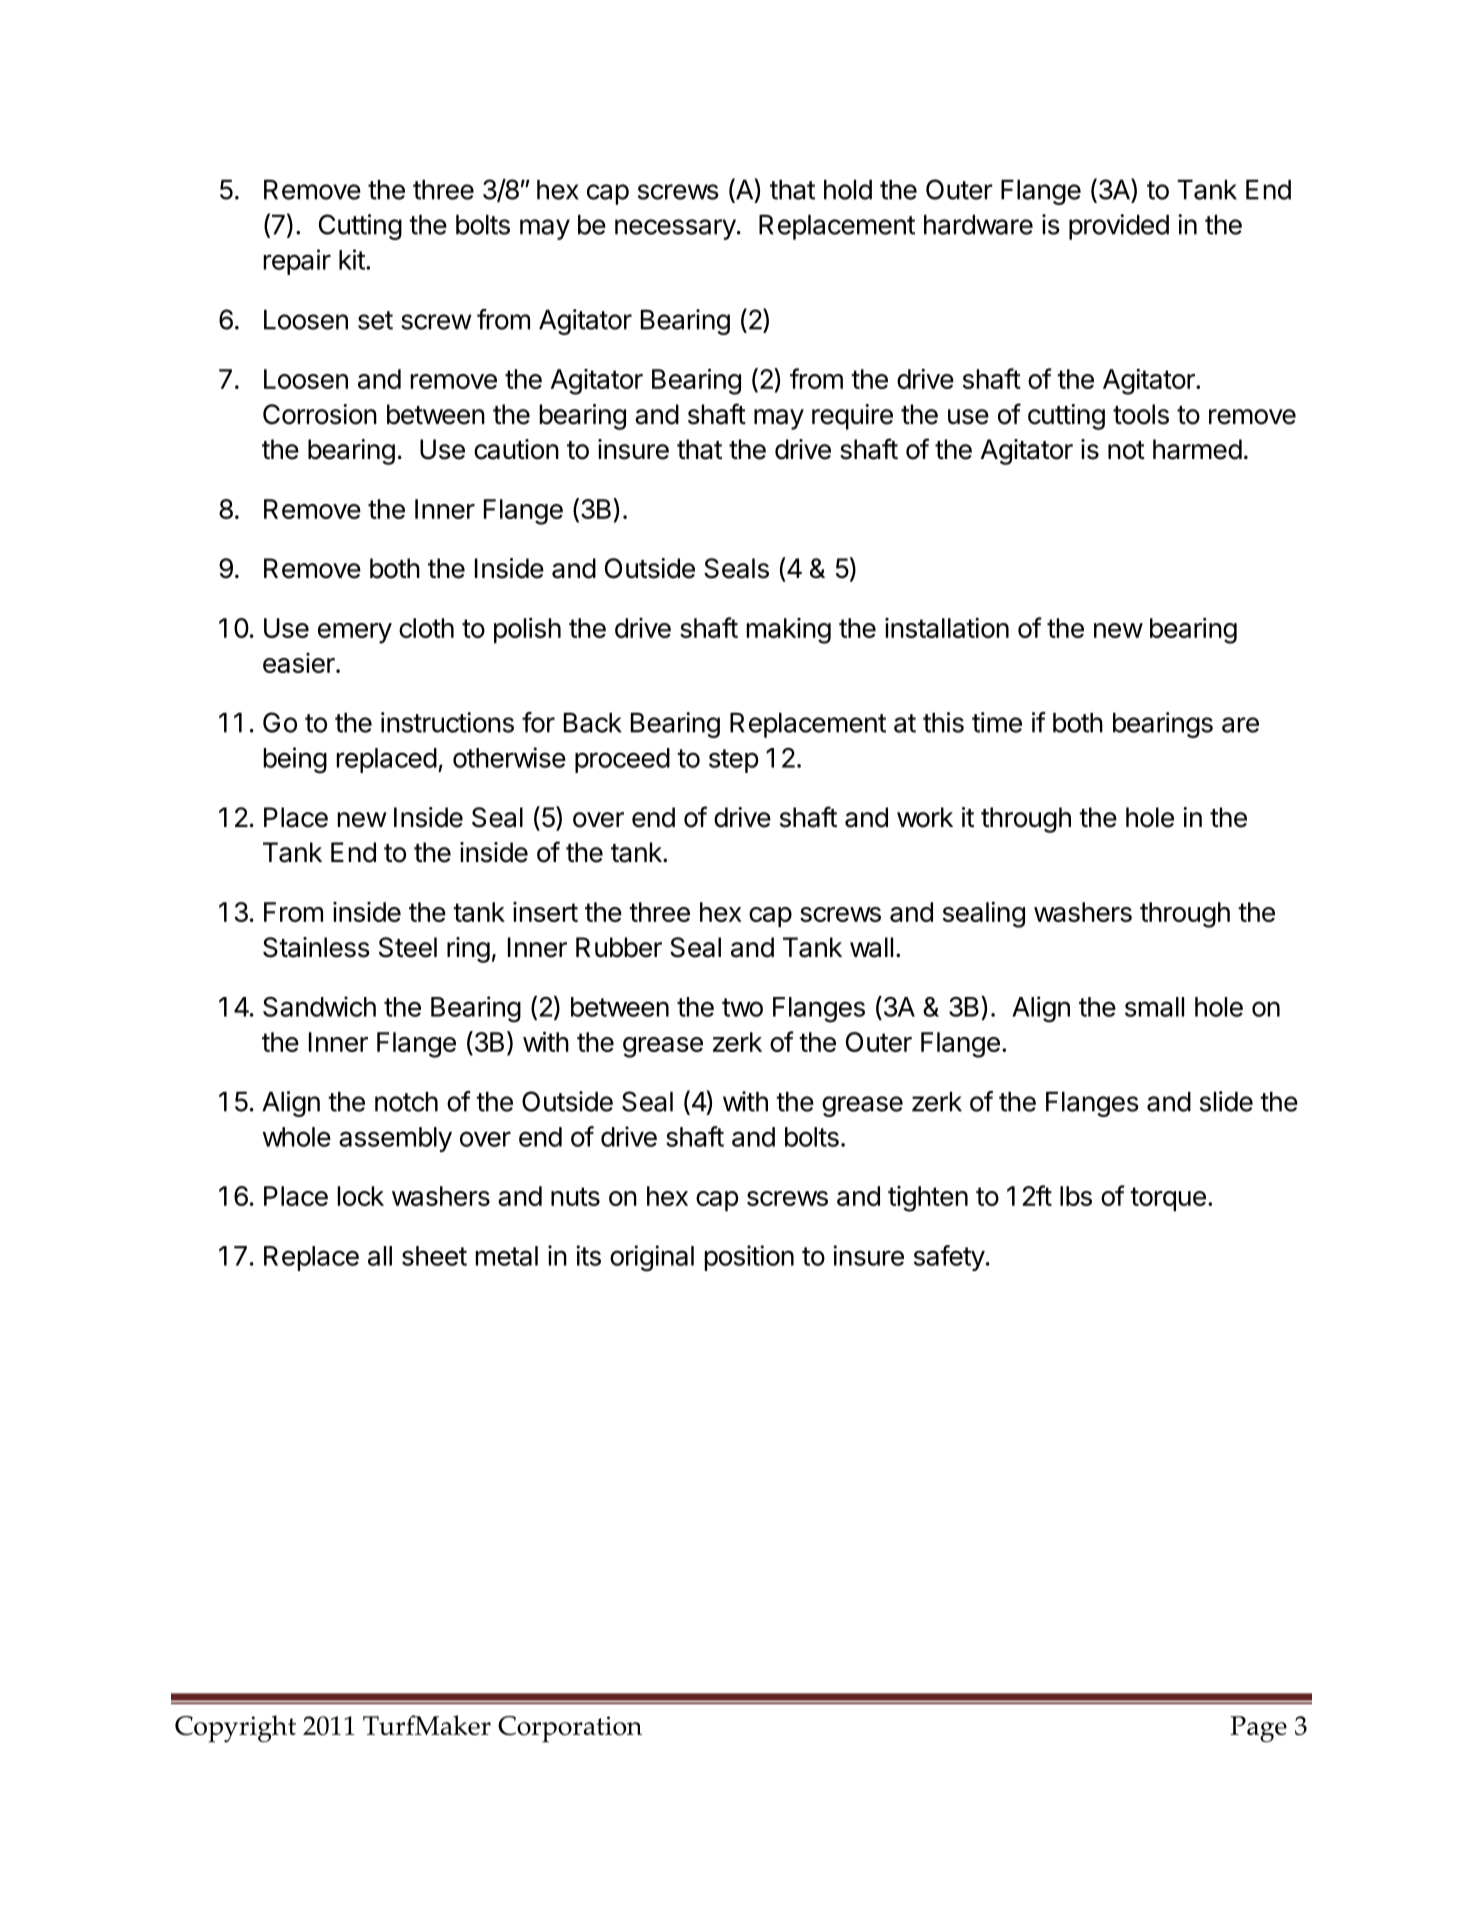 The image size is (1483, 1919). Describe the element at coordinates (675, 229) in the screenshot. I see `necessary` at that location.
